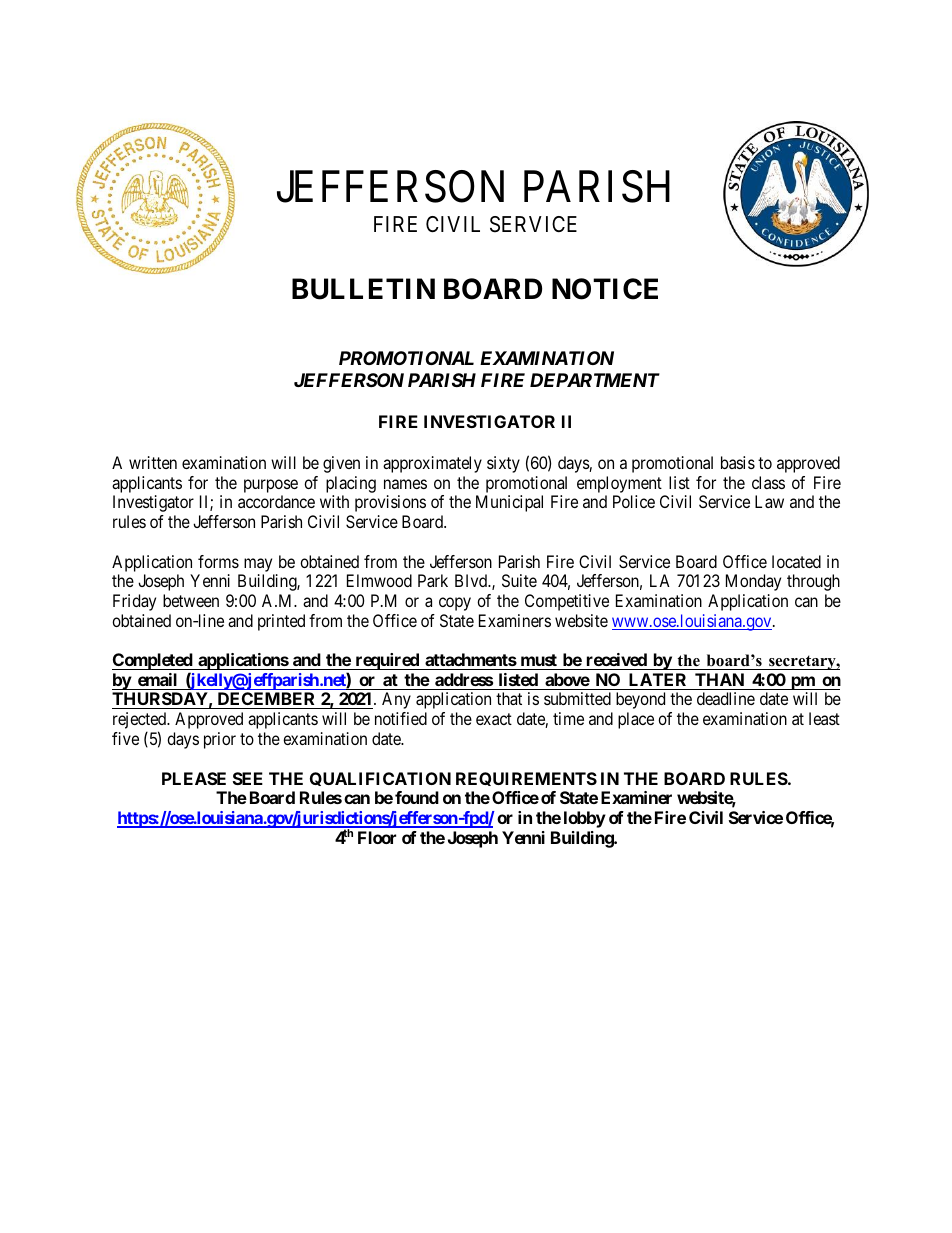  Describe the element at coordinates (194, 778) in the image. I see `PLEASE` at that location.
